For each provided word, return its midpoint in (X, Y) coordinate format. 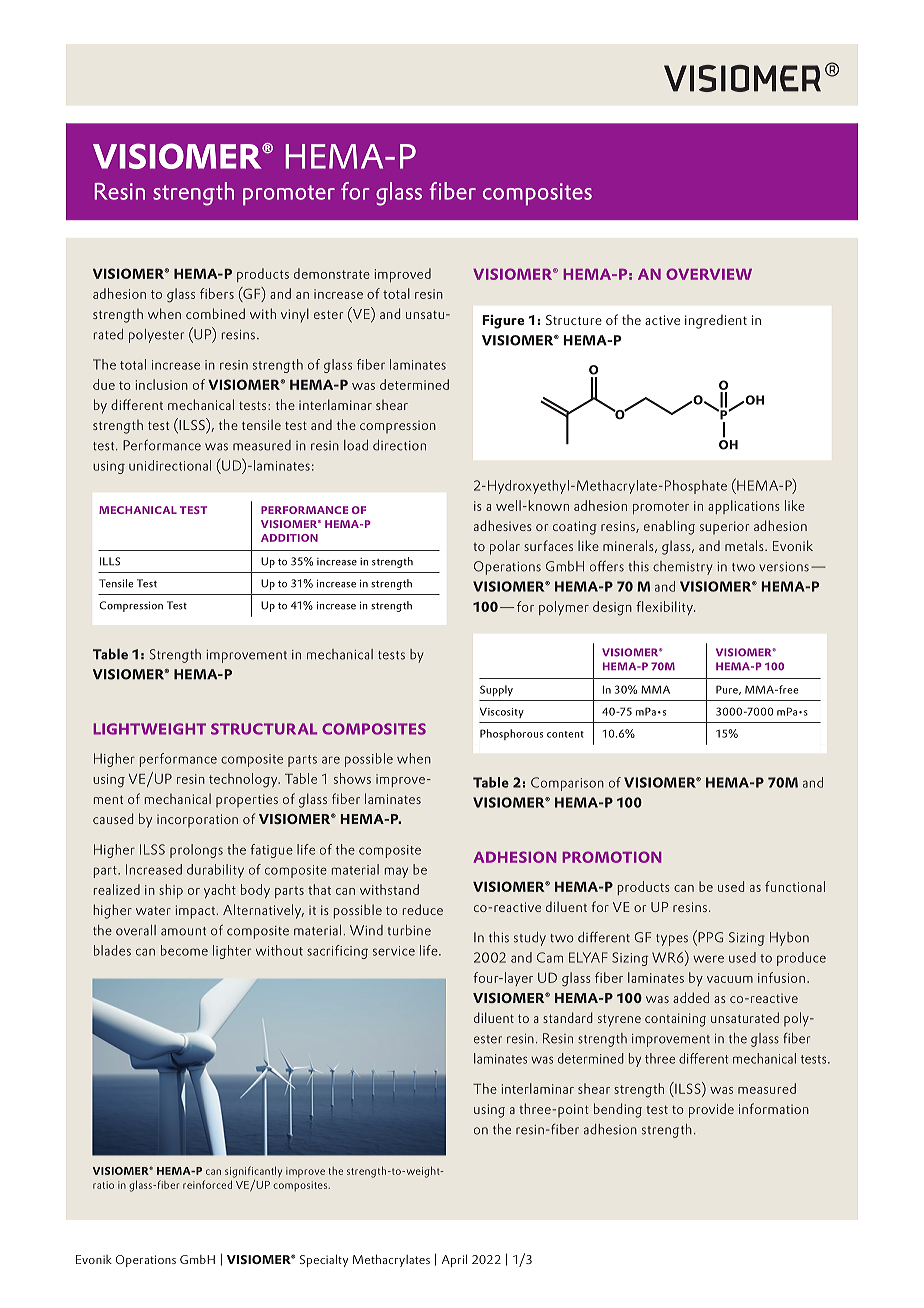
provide (711, 1110)
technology (244, 780)
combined (215, 313)
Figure (503, 322)
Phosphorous (511, 734)
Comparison (567, 784)
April (454, 1260)
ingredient (716, 321)
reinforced (207, 1184)
